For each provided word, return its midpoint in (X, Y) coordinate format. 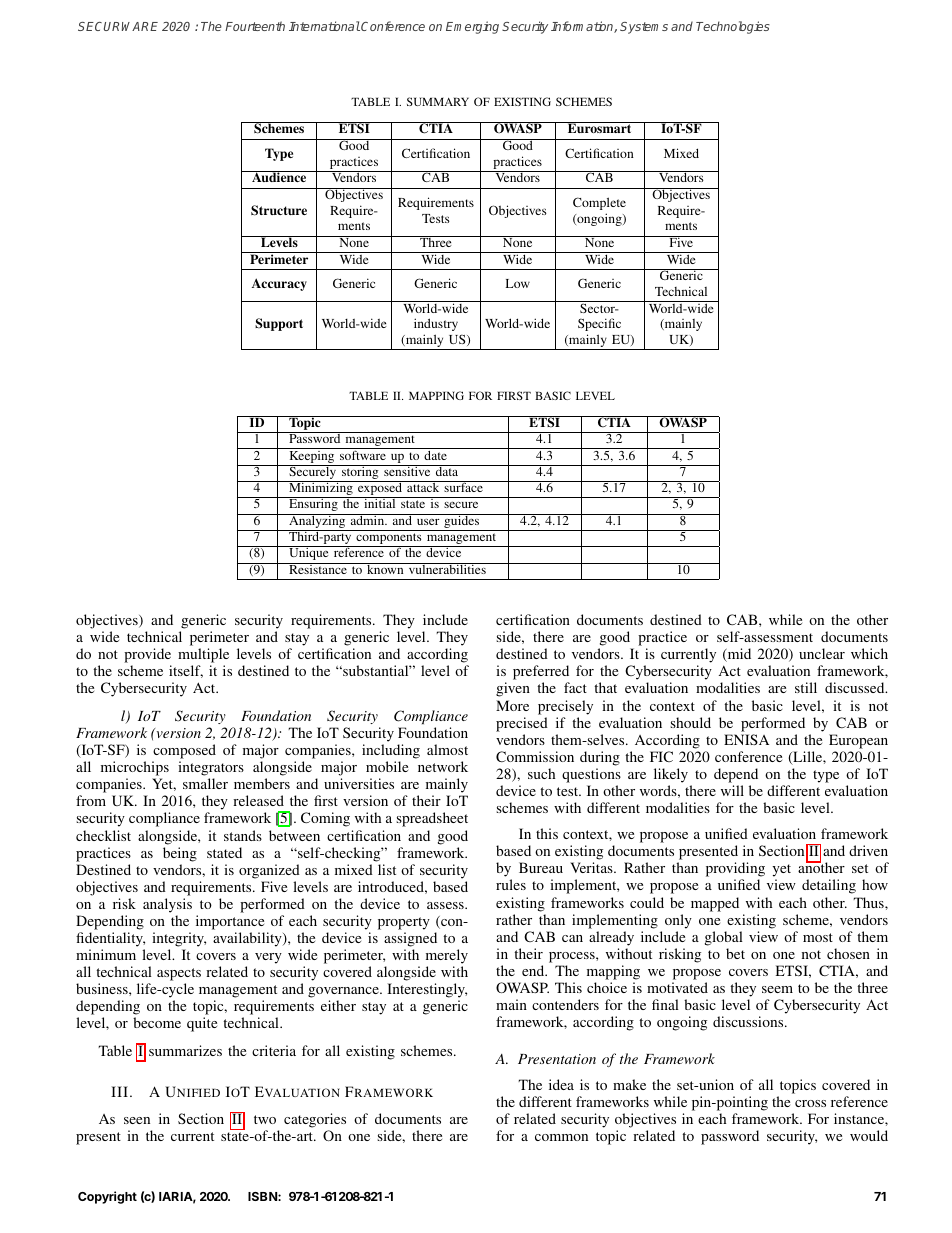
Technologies (733, 27)
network (443, 766)
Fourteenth (255, 26)
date (435, 454)
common (561, 1137)
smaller (205, 783)
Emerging (472, 27)
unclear (822, 653)
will (732, 790)
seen (137, 1120)
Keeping (312, 455)
